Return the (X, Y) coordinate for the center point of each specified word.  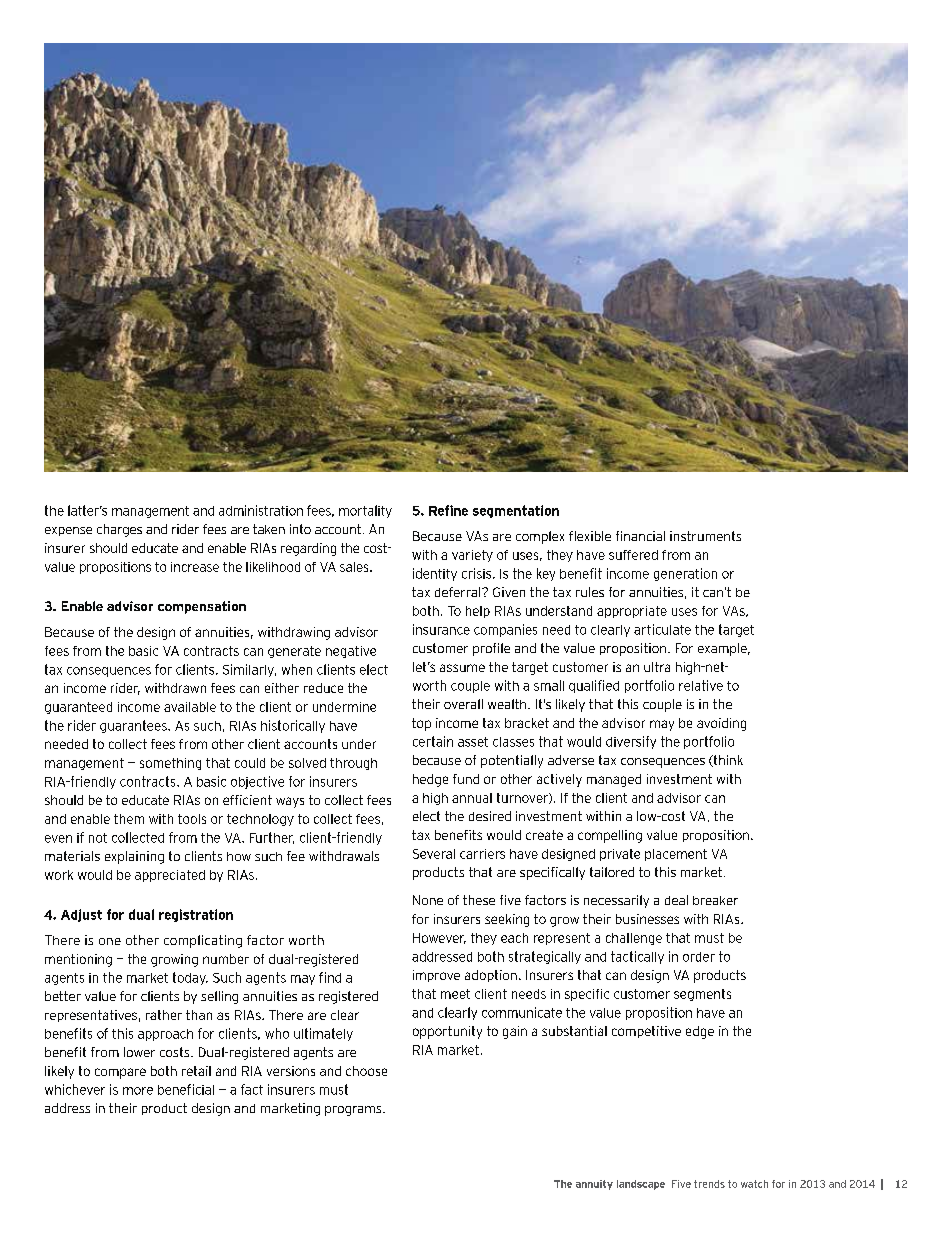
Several (434, 854)
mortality (365, 511)
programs (354, 1111)
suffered (633, 555)
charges (119, 530)
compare (120, 1073)
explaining (134, 857)
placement (676, 855)
